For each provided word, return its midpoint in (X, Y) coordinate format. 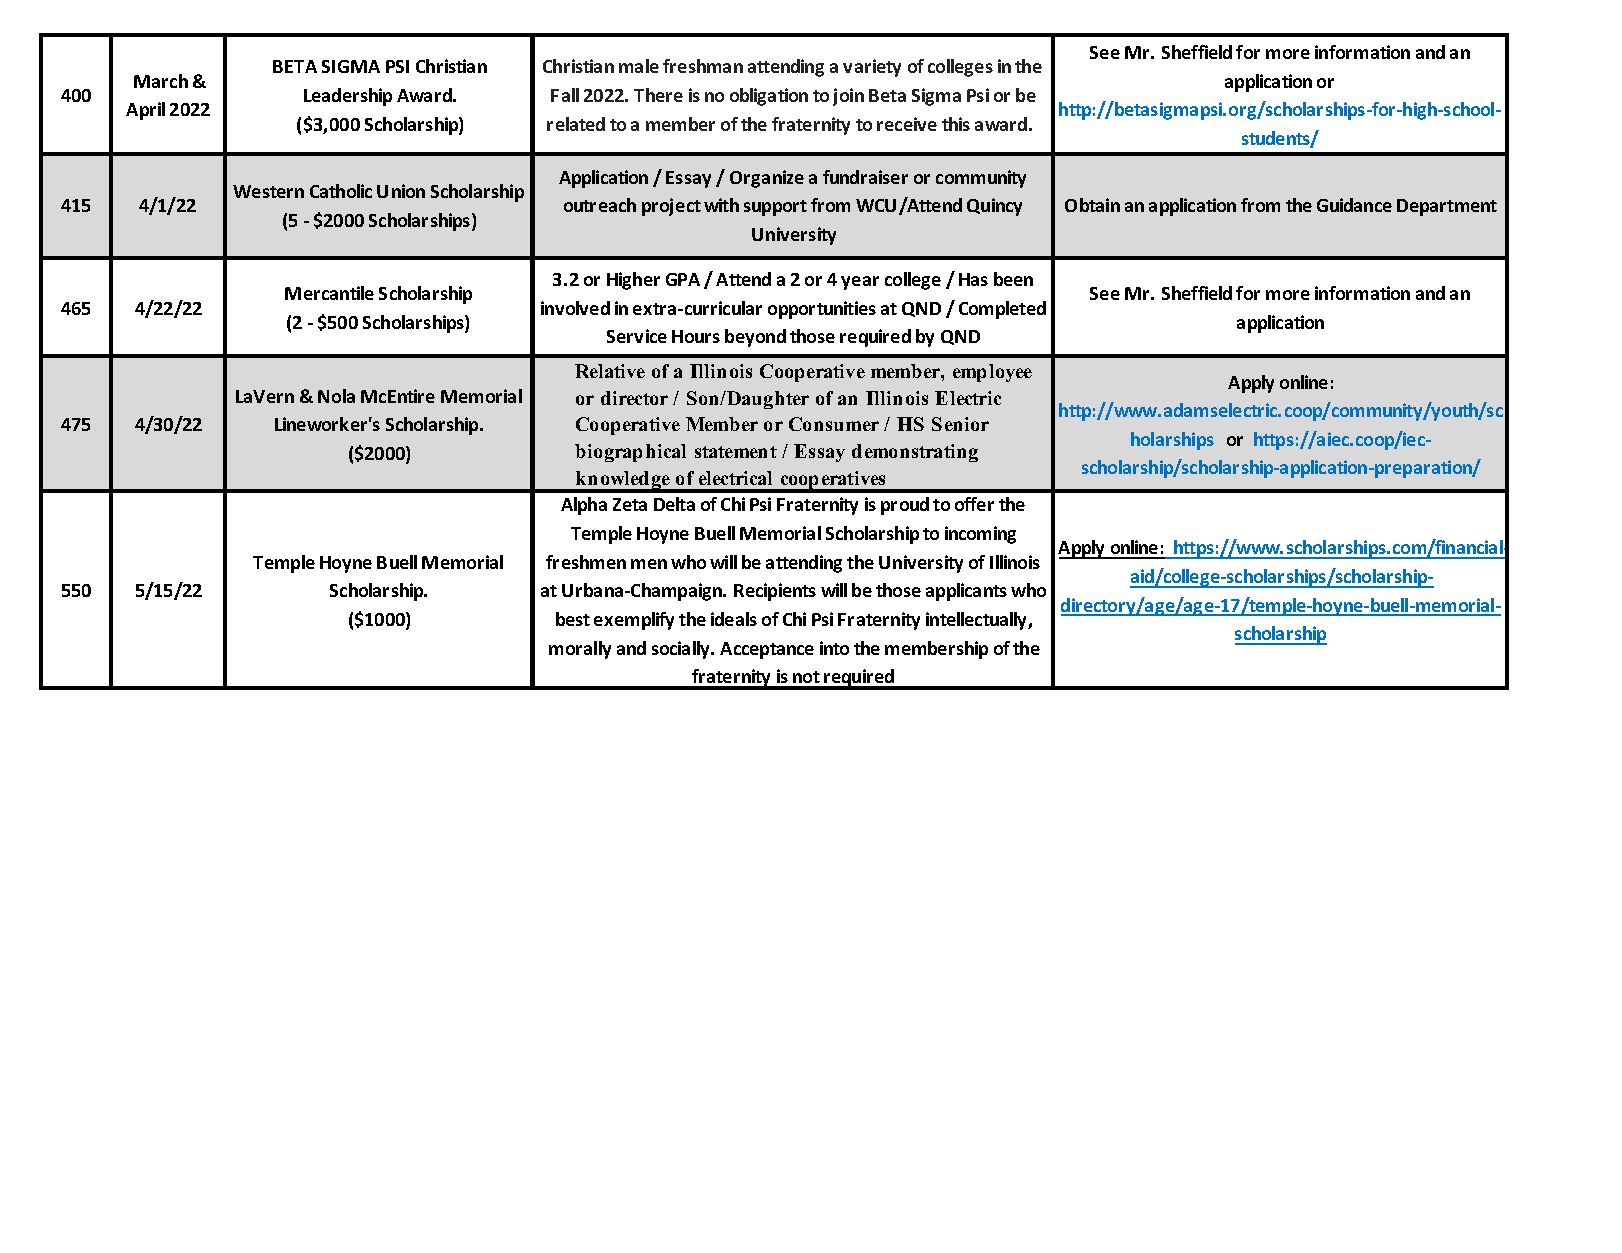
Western (268, 191)
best (573, 619)
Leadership (348, 97)
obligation (769, 97)
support (775, 208)
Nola (336, 396)
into (834, 648)
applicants (966, 592)
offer (974, 504)
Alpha (584, 506)
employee (992, 373)
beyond (755, 338)
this (956, 124)
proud (905, 506)
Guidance (1354, 205)
